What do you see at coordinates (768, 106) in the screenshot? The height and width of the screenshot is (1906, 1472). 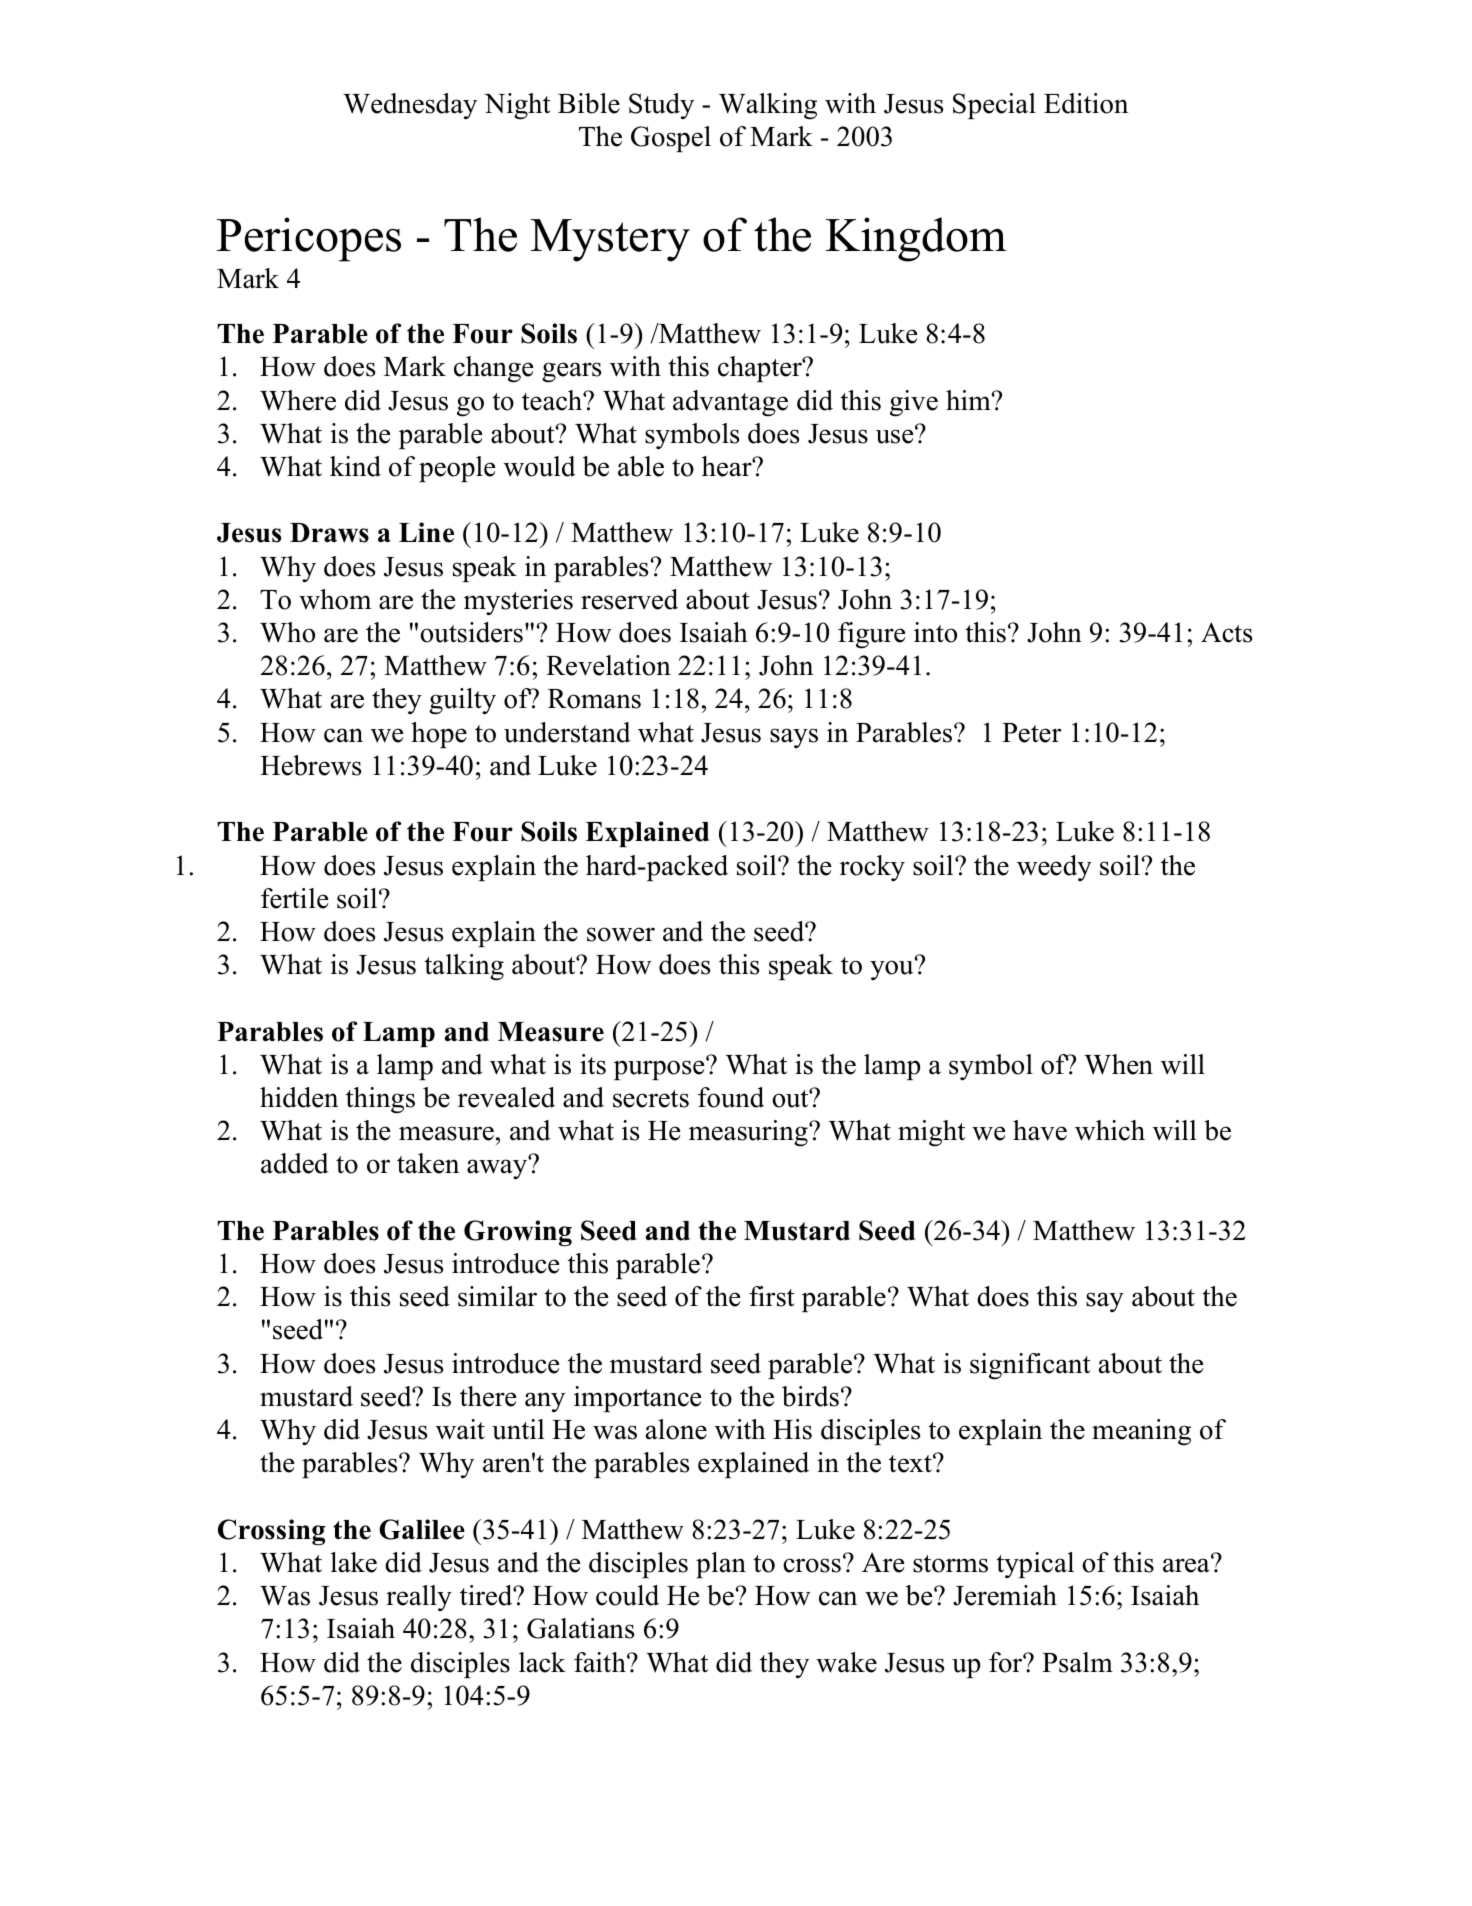 I see `Walking` at bounding box center [768, 106].
